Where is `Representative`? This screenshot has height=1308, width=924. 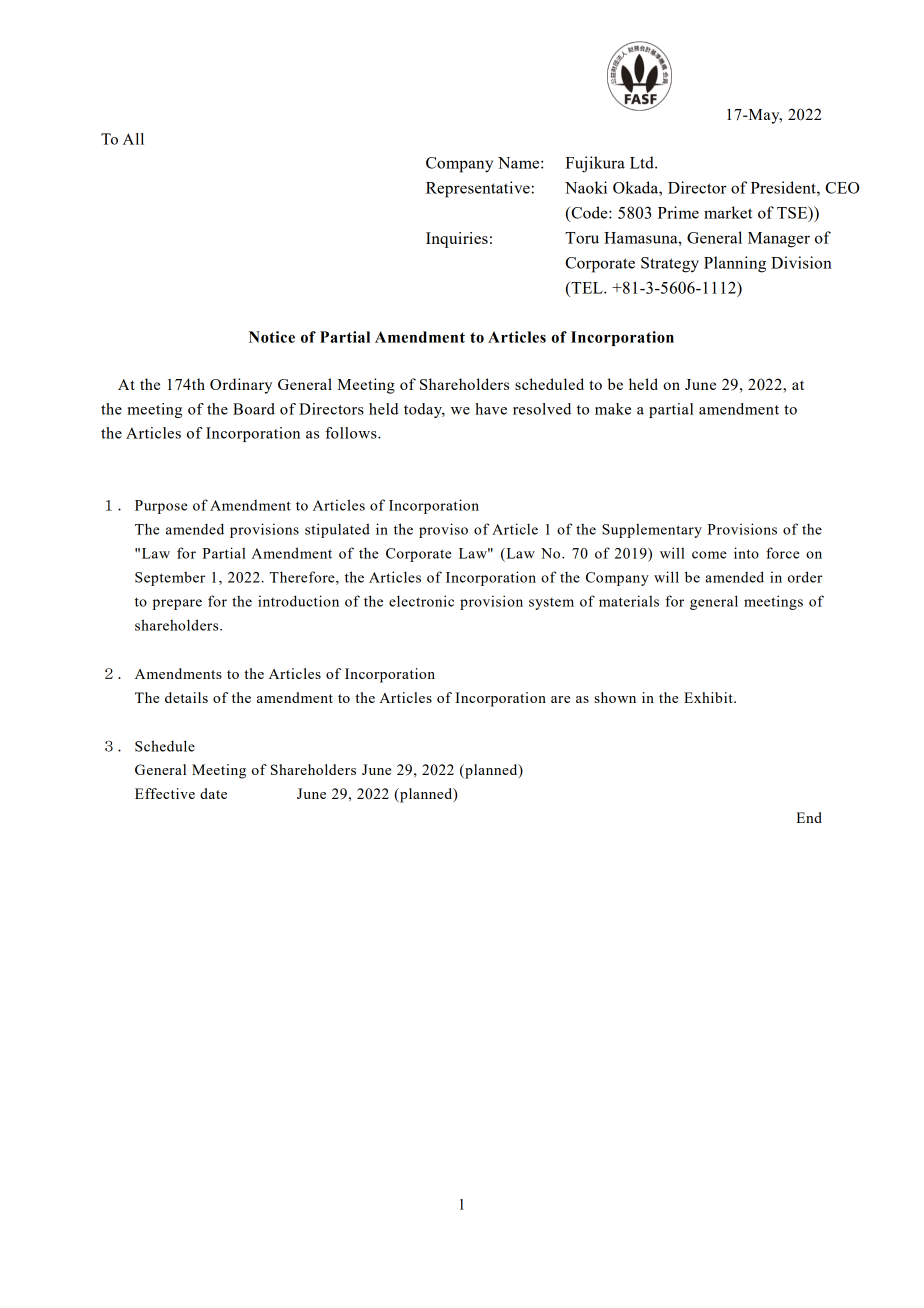 Representative is located at coordinates (478, 189).
